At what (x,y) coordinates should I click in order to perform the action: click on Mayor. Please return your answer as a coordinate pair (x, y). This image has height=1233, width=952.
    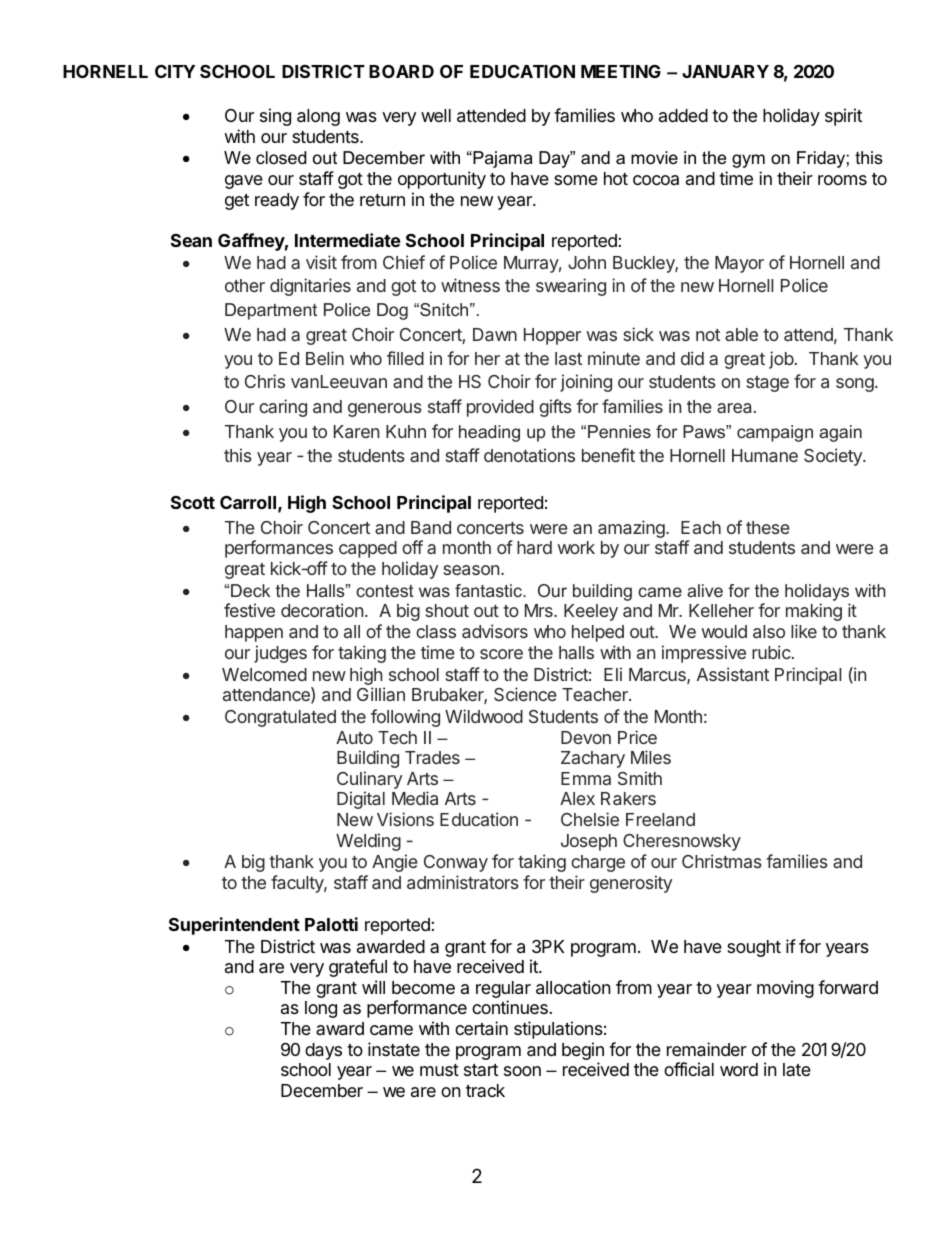
    Looking at the image, I should click on (739, 264).
